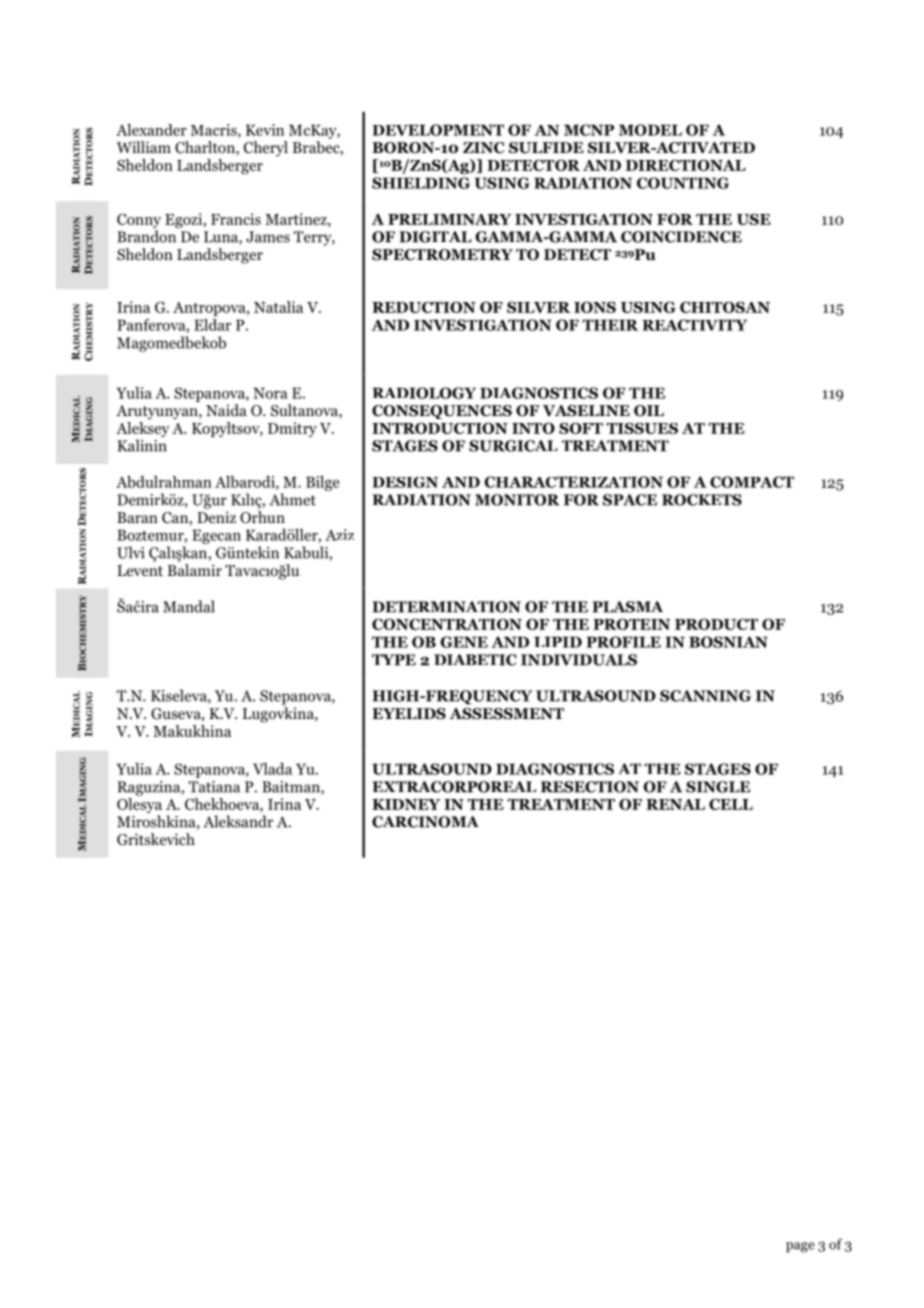 This document has width=924, height=1308. What do you see at coordinates (475, 660) in the document?
I see `DIABETIC` at bounding box center [475, 660].
